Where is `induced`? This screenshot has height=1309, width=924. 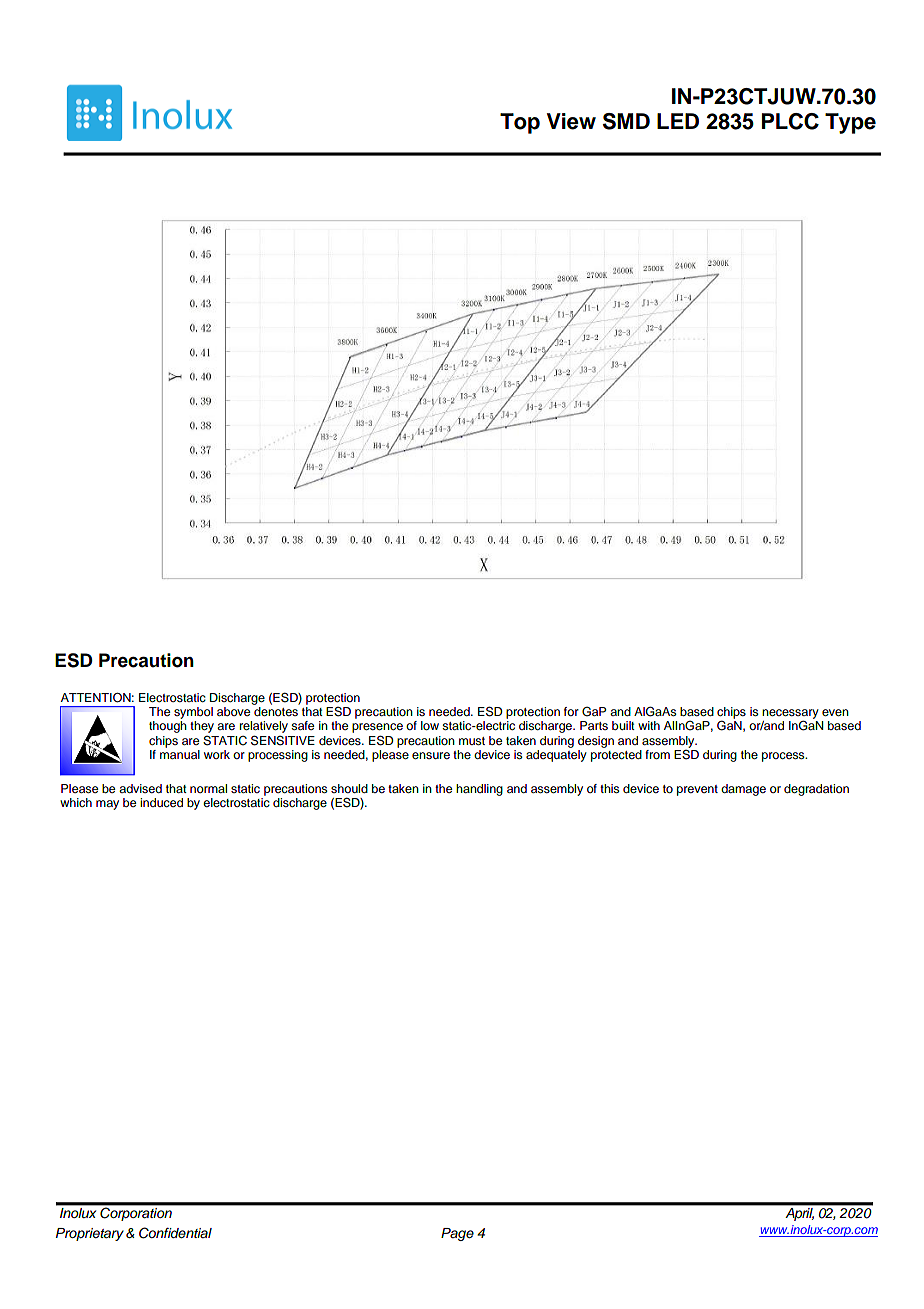
induced is located at coordinates (161, 802).
